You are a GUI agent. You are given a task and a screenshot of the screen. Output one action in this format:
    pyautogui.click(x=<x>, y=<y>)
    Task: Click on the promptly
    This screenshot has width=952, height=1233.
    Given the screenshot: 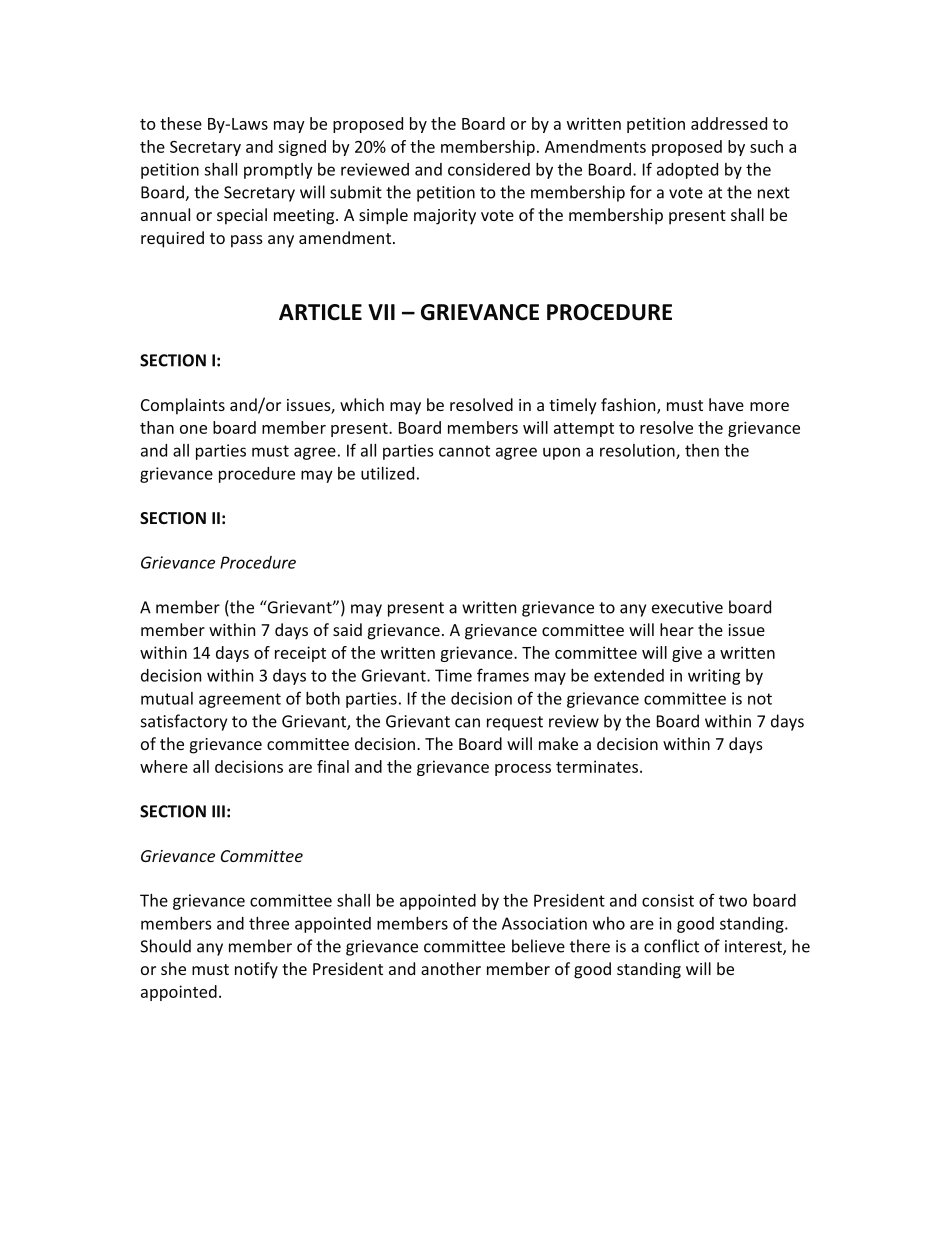 What is the action you would take?
    pyautogui.click(x=278, y=171)
